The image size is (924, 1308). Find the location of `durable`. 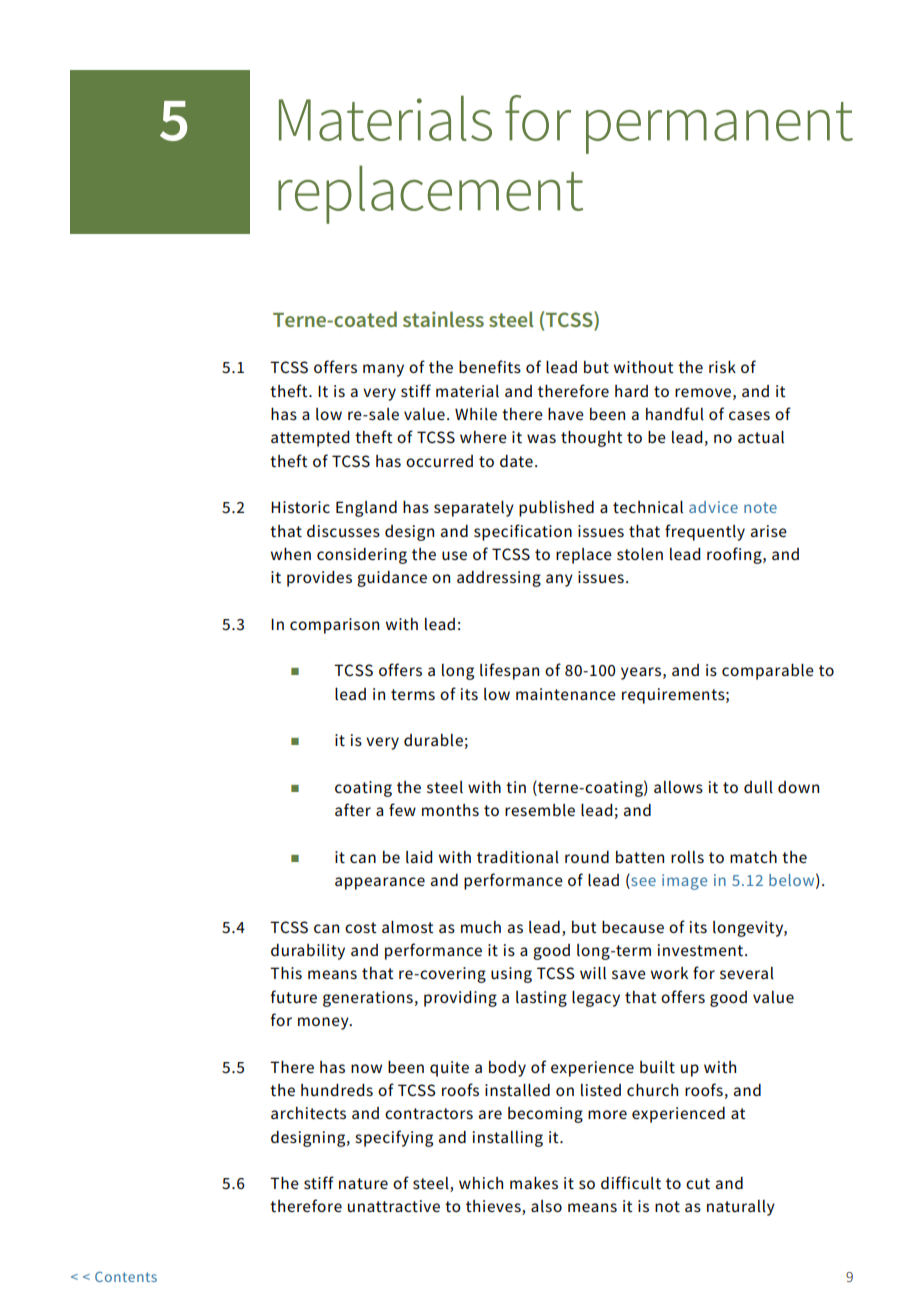

durable is located at coordinates (433, 740).
